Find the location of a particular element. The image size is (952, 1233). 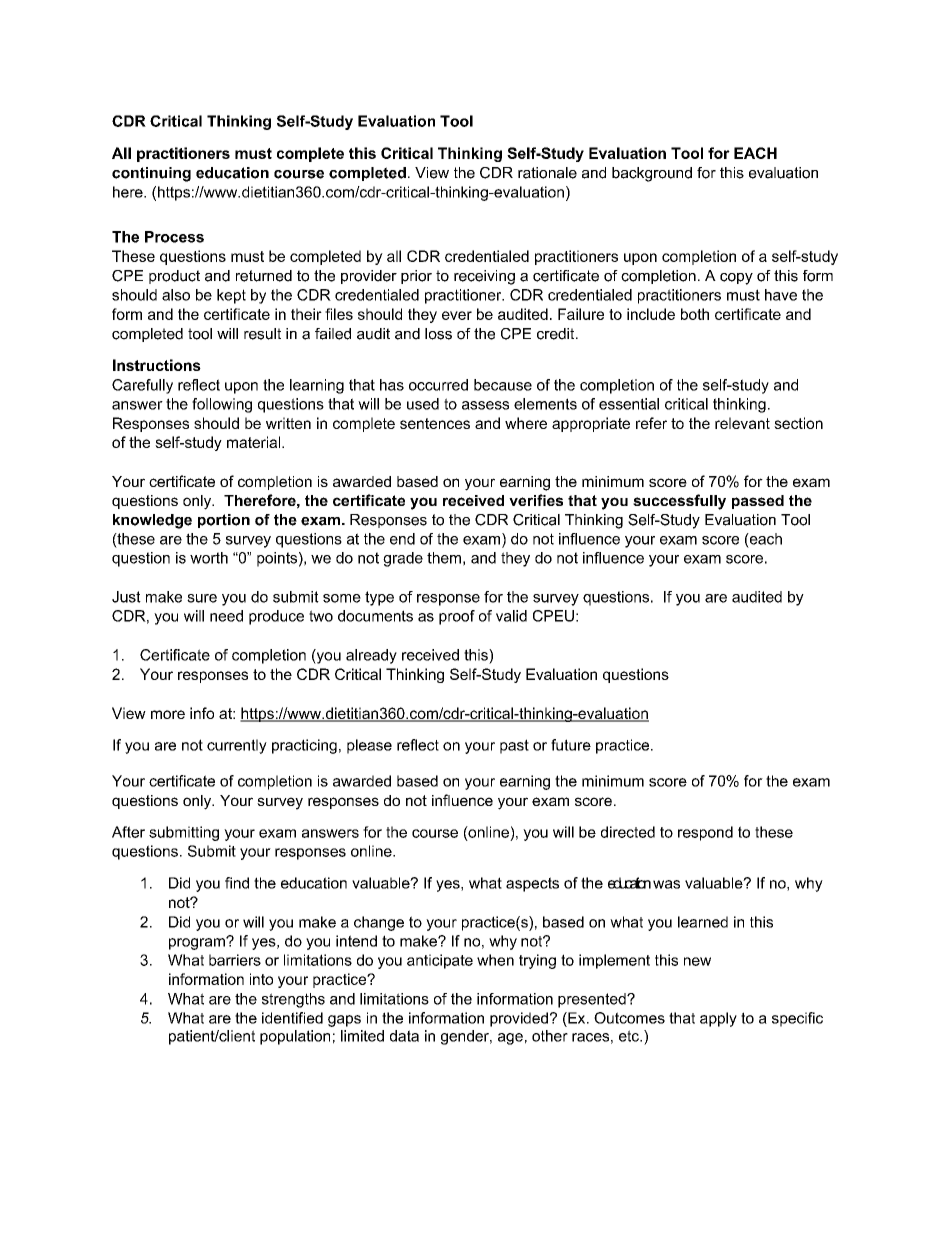

successfully is located at coordinates (679, 502).
